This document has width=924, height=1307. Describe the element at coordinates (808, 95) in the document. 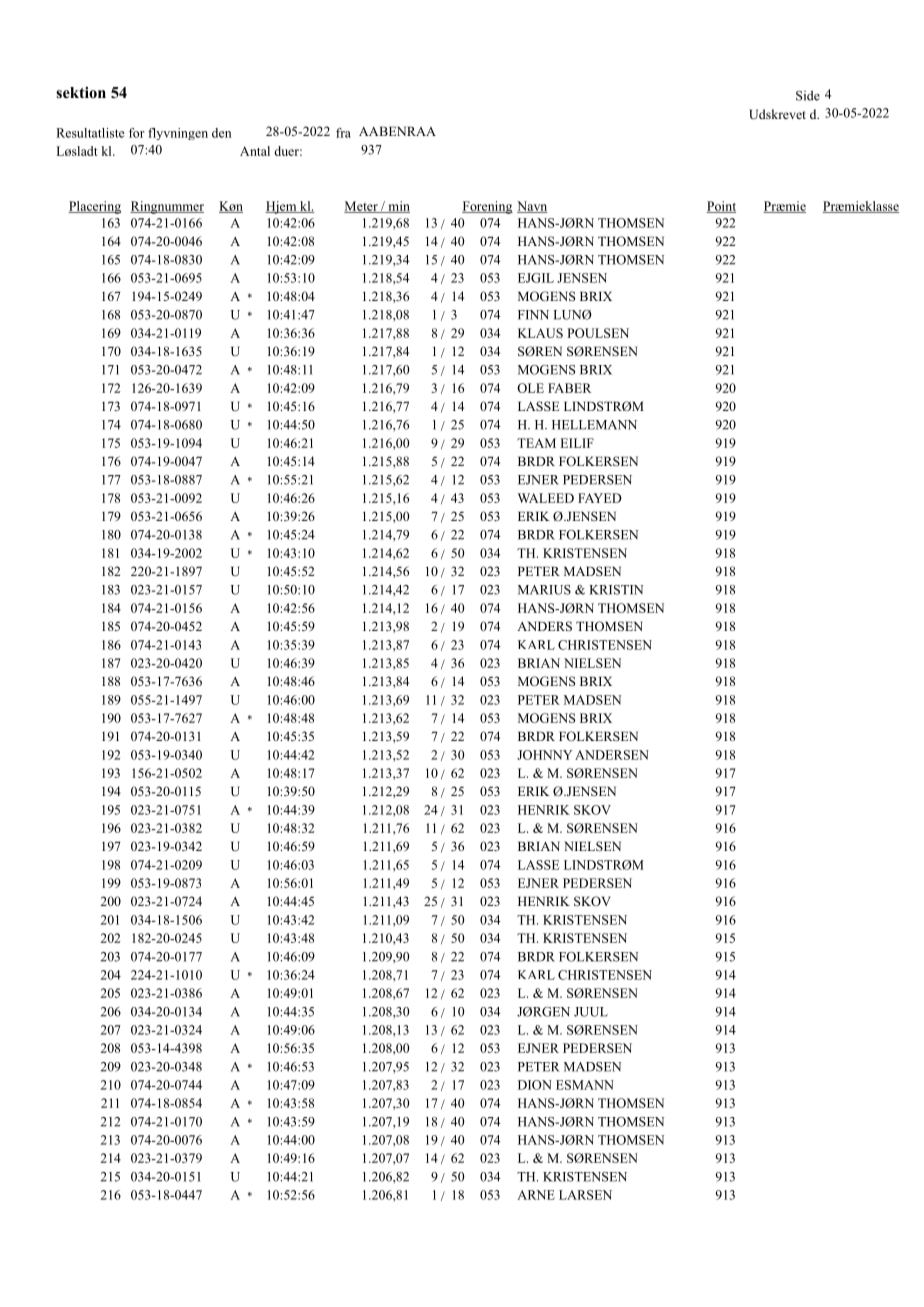

I see `Side` at that location.
